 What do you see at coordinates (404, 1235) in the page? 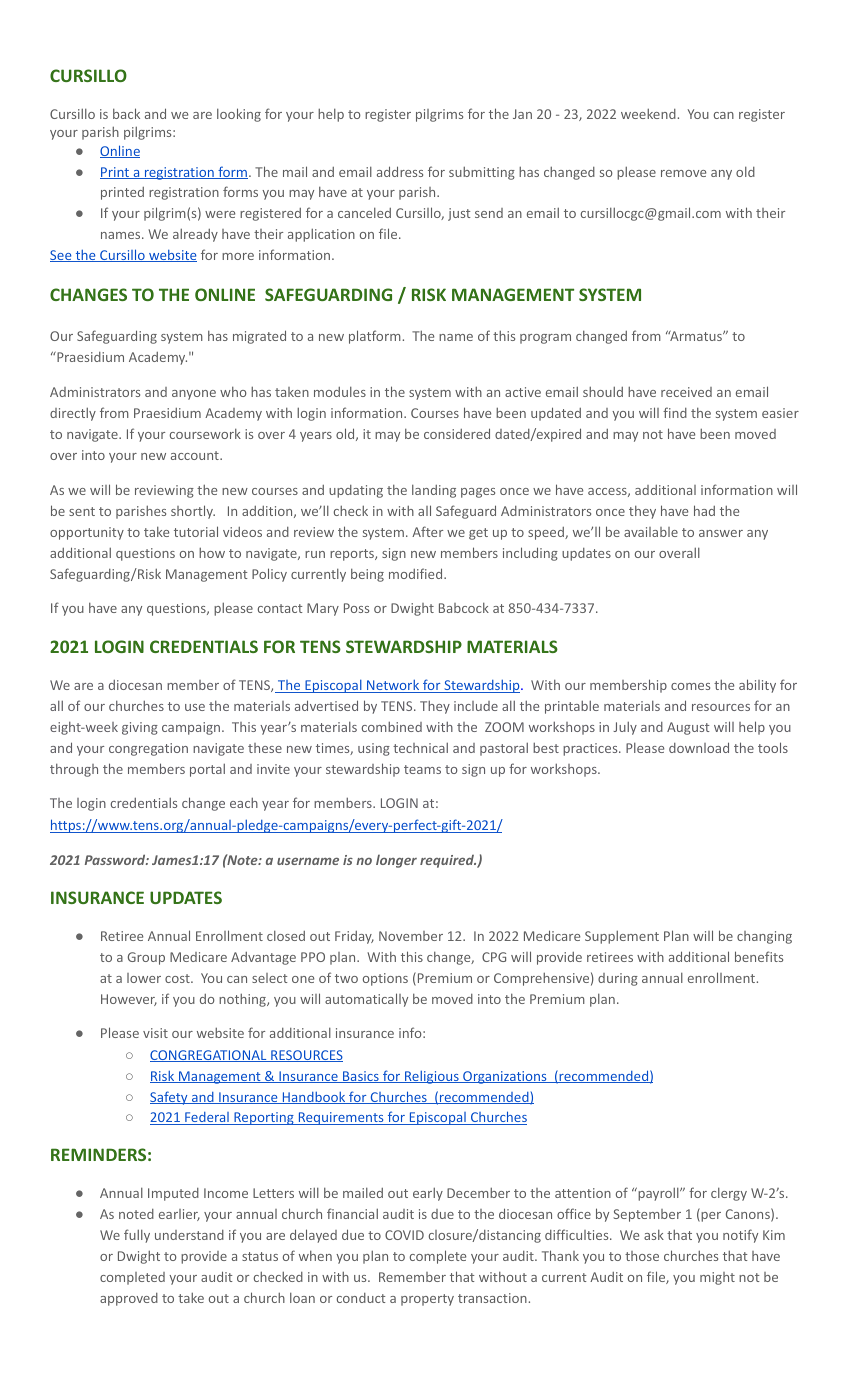
I see `COVID` at bounding box center [404, 1235].
